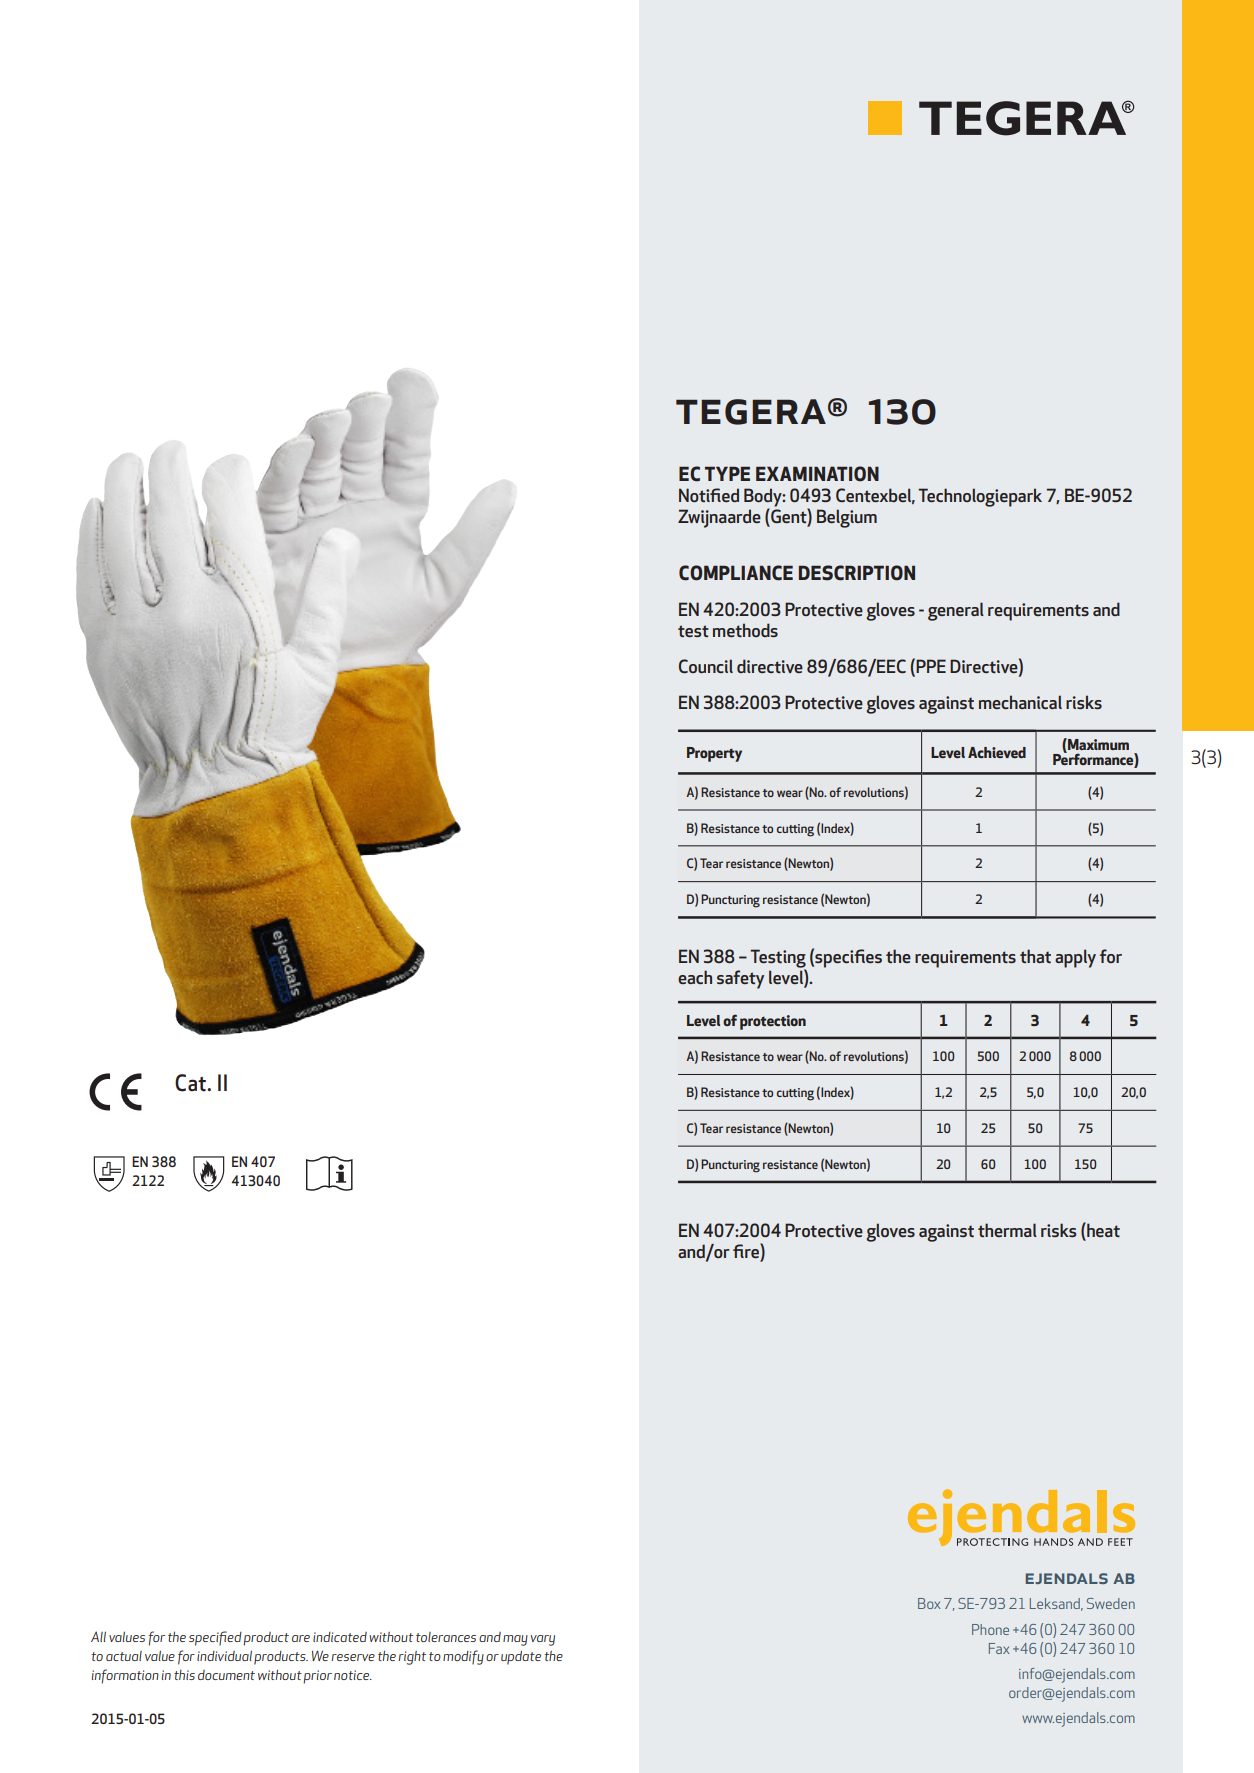 This document has width=1254, height=1773. Describe the element at coordinates (706, 666) in the document. I see `Council` at that location.
